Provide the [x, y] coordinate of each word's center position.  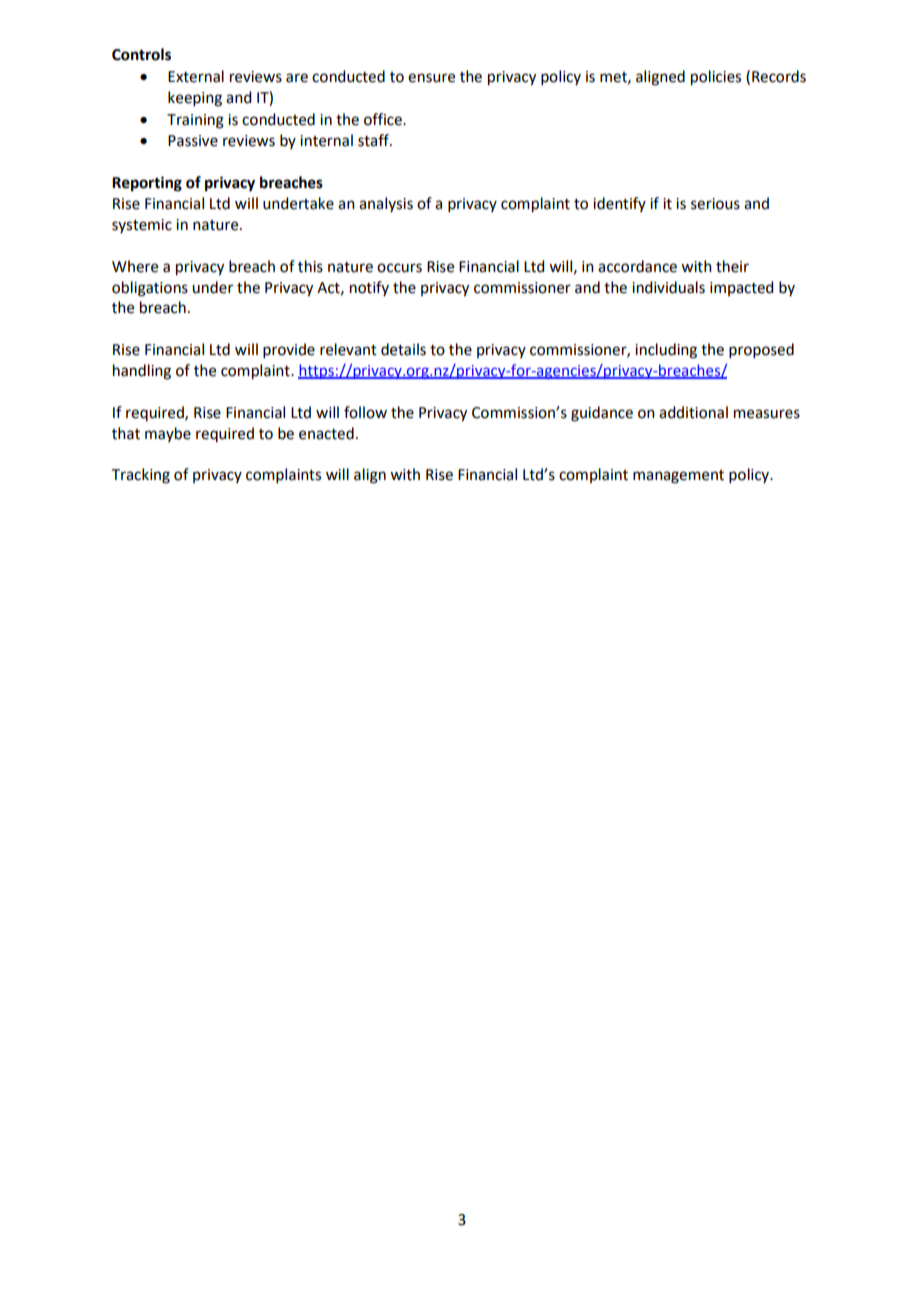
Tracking [141, 476]
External [196, 76]
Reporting [147, 184]
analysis [386, 204]
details [403, 349]
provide [289, 350]
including [666, 351]
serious [715, 204]
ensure [431, 78]
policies [716, 78]
